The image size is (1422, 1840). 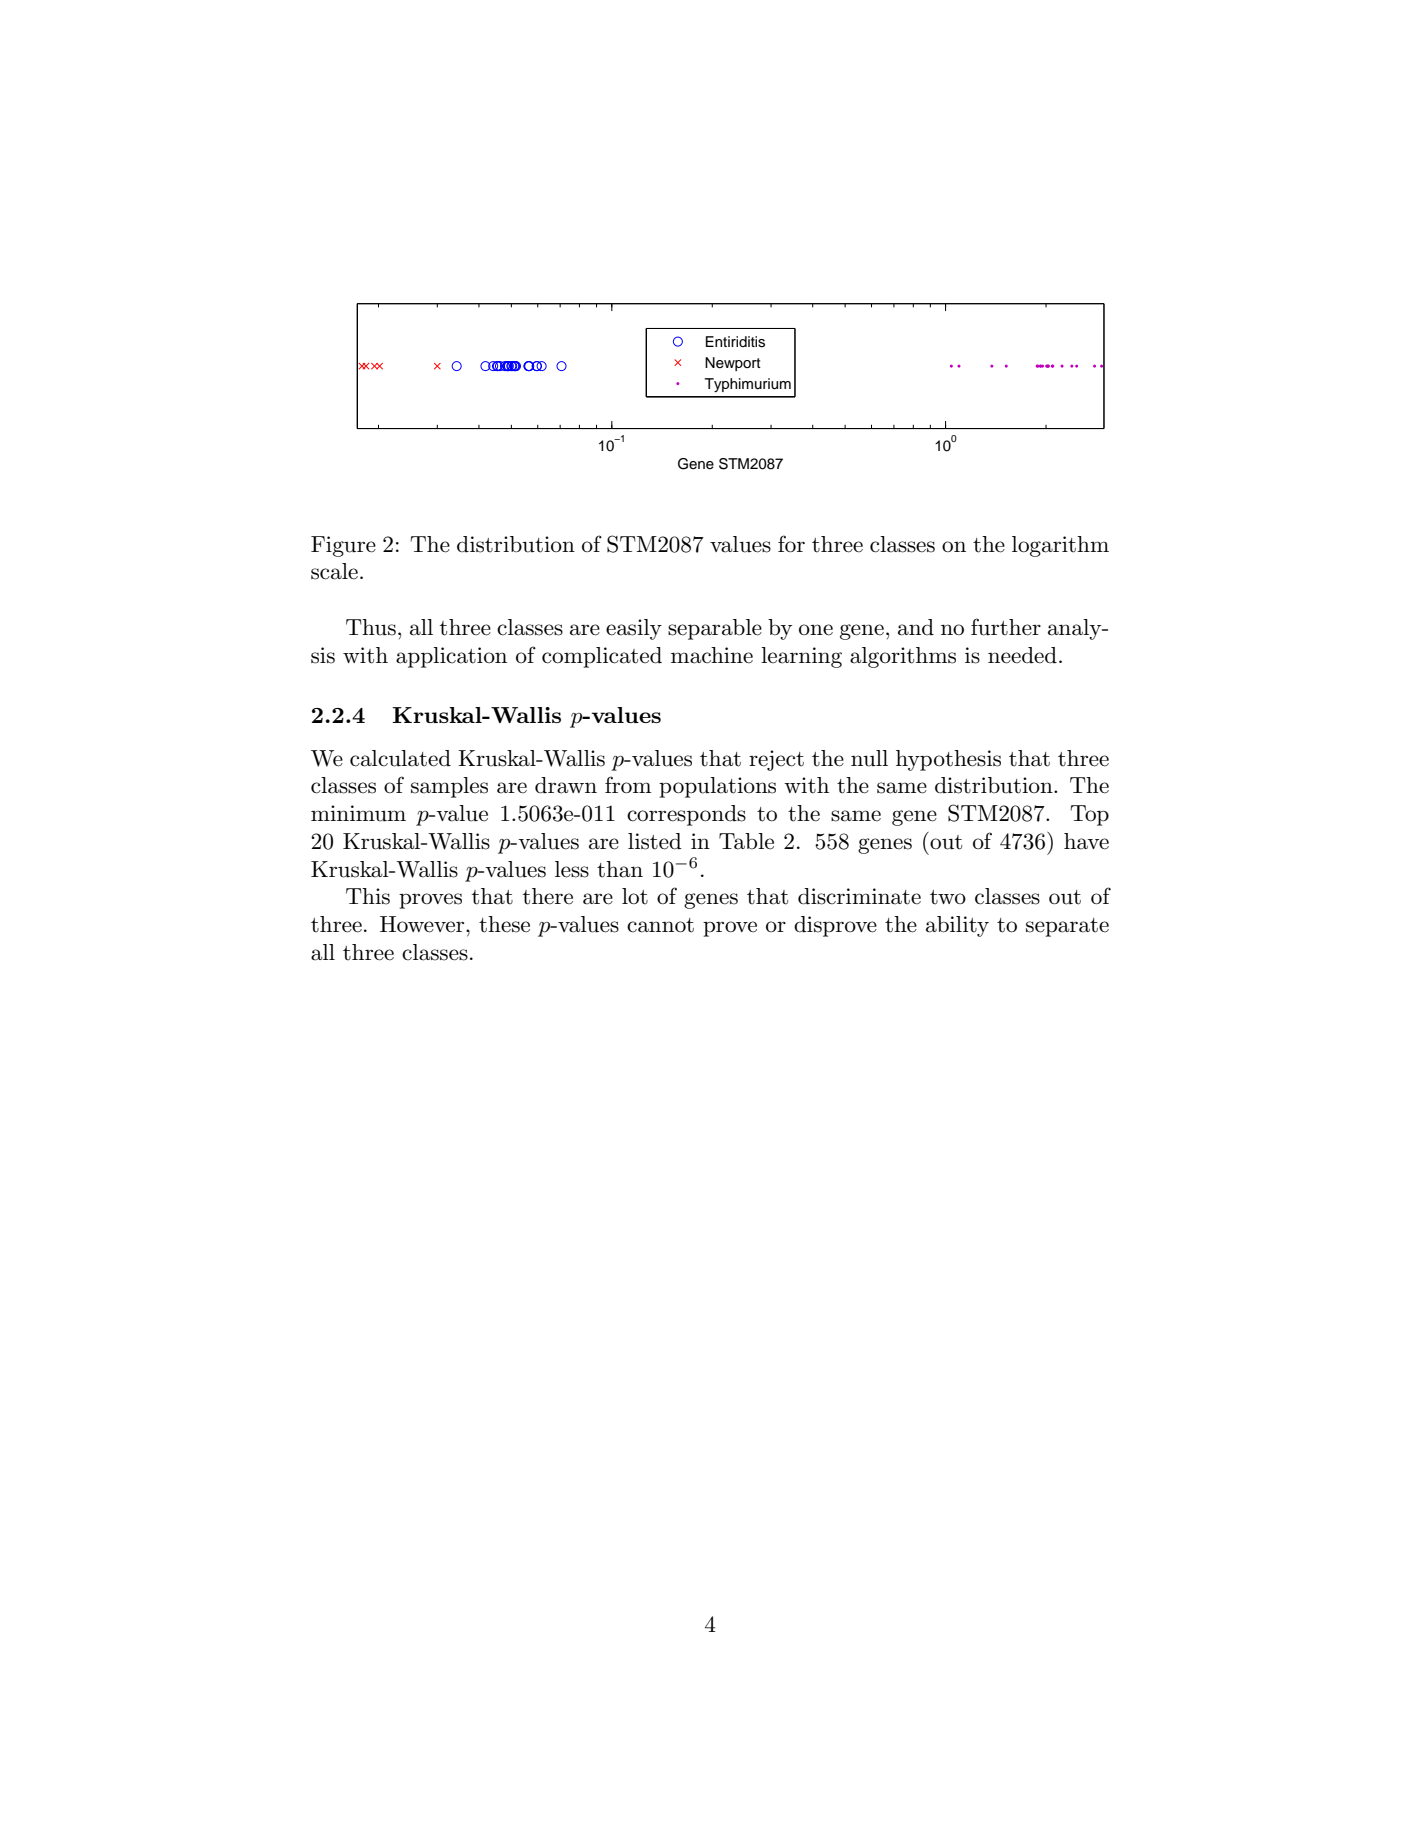 I want to click on However, so click(x=423, y=924).
